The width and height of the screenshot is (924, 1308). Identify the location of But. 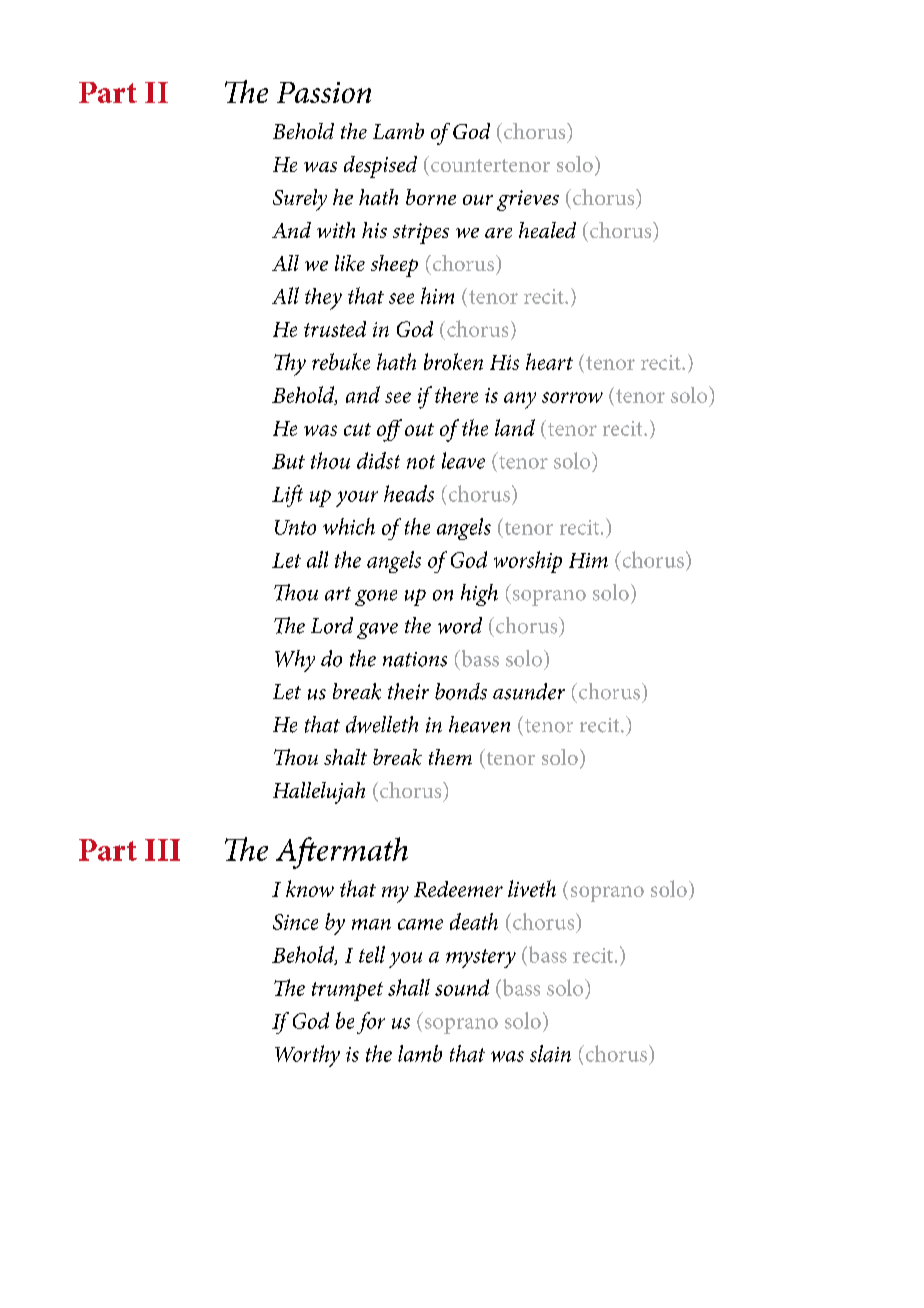
(288, 461).
